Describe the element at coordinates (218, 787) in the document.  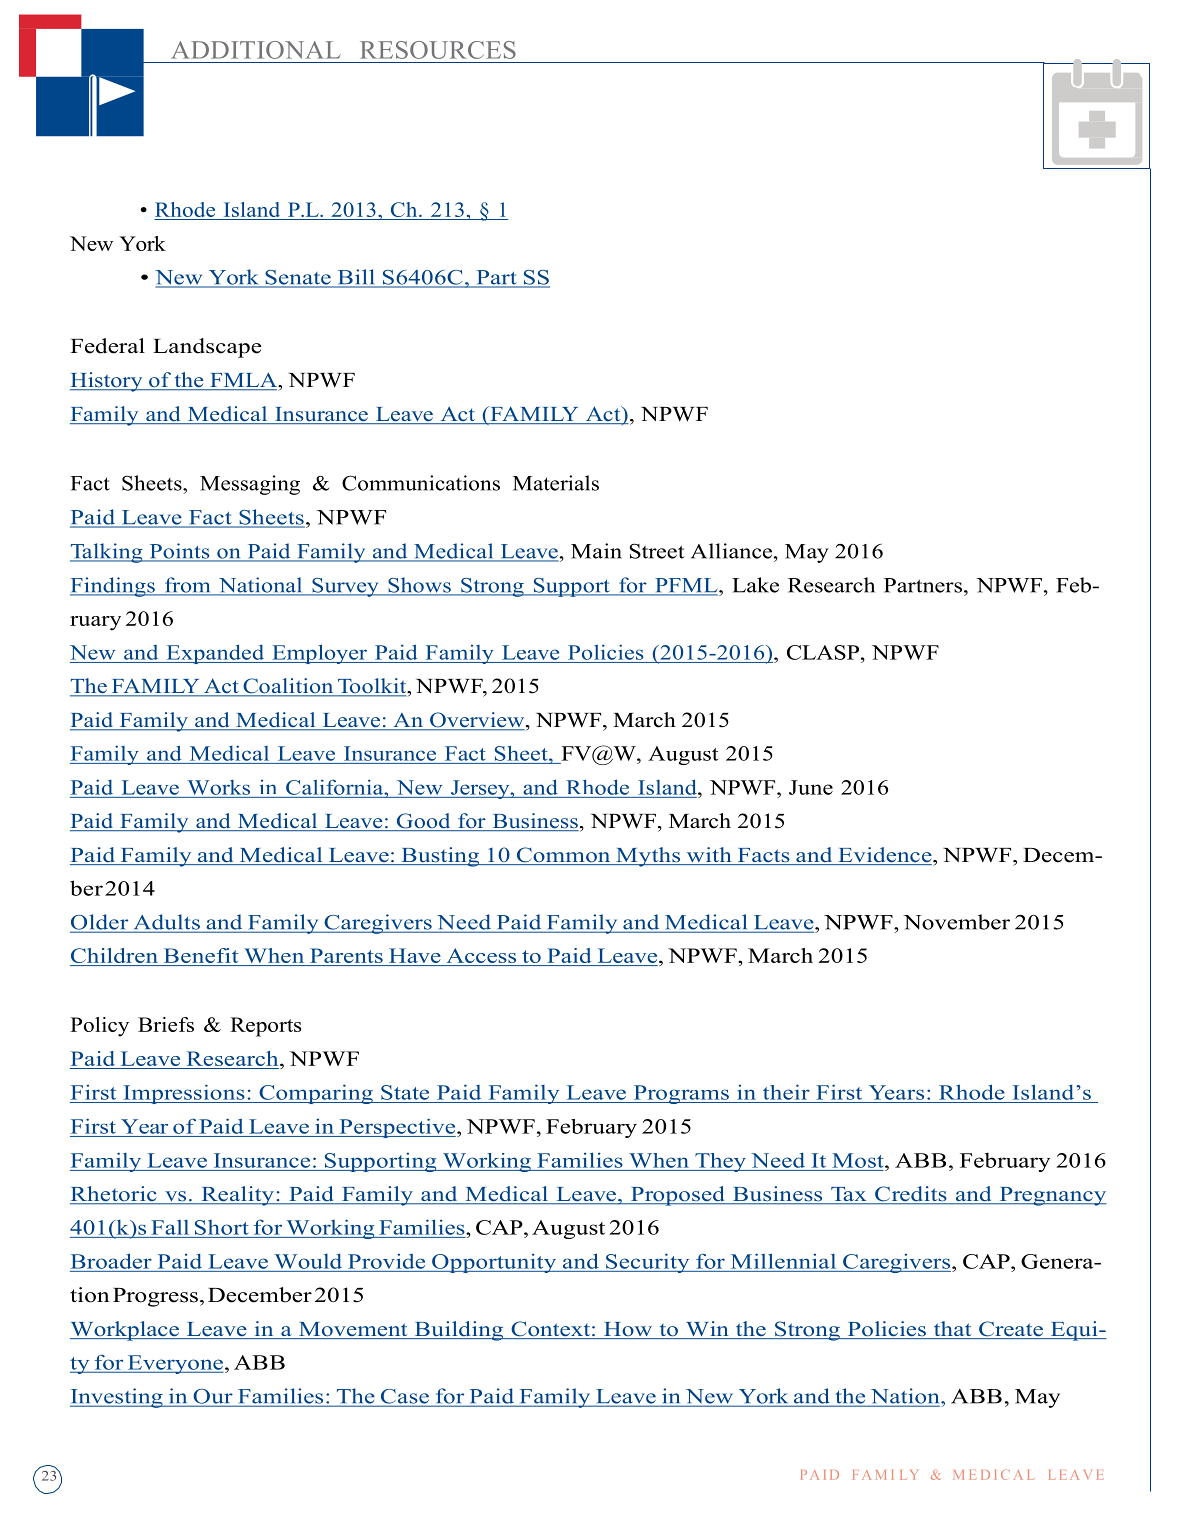
I see `Works` at that location.
